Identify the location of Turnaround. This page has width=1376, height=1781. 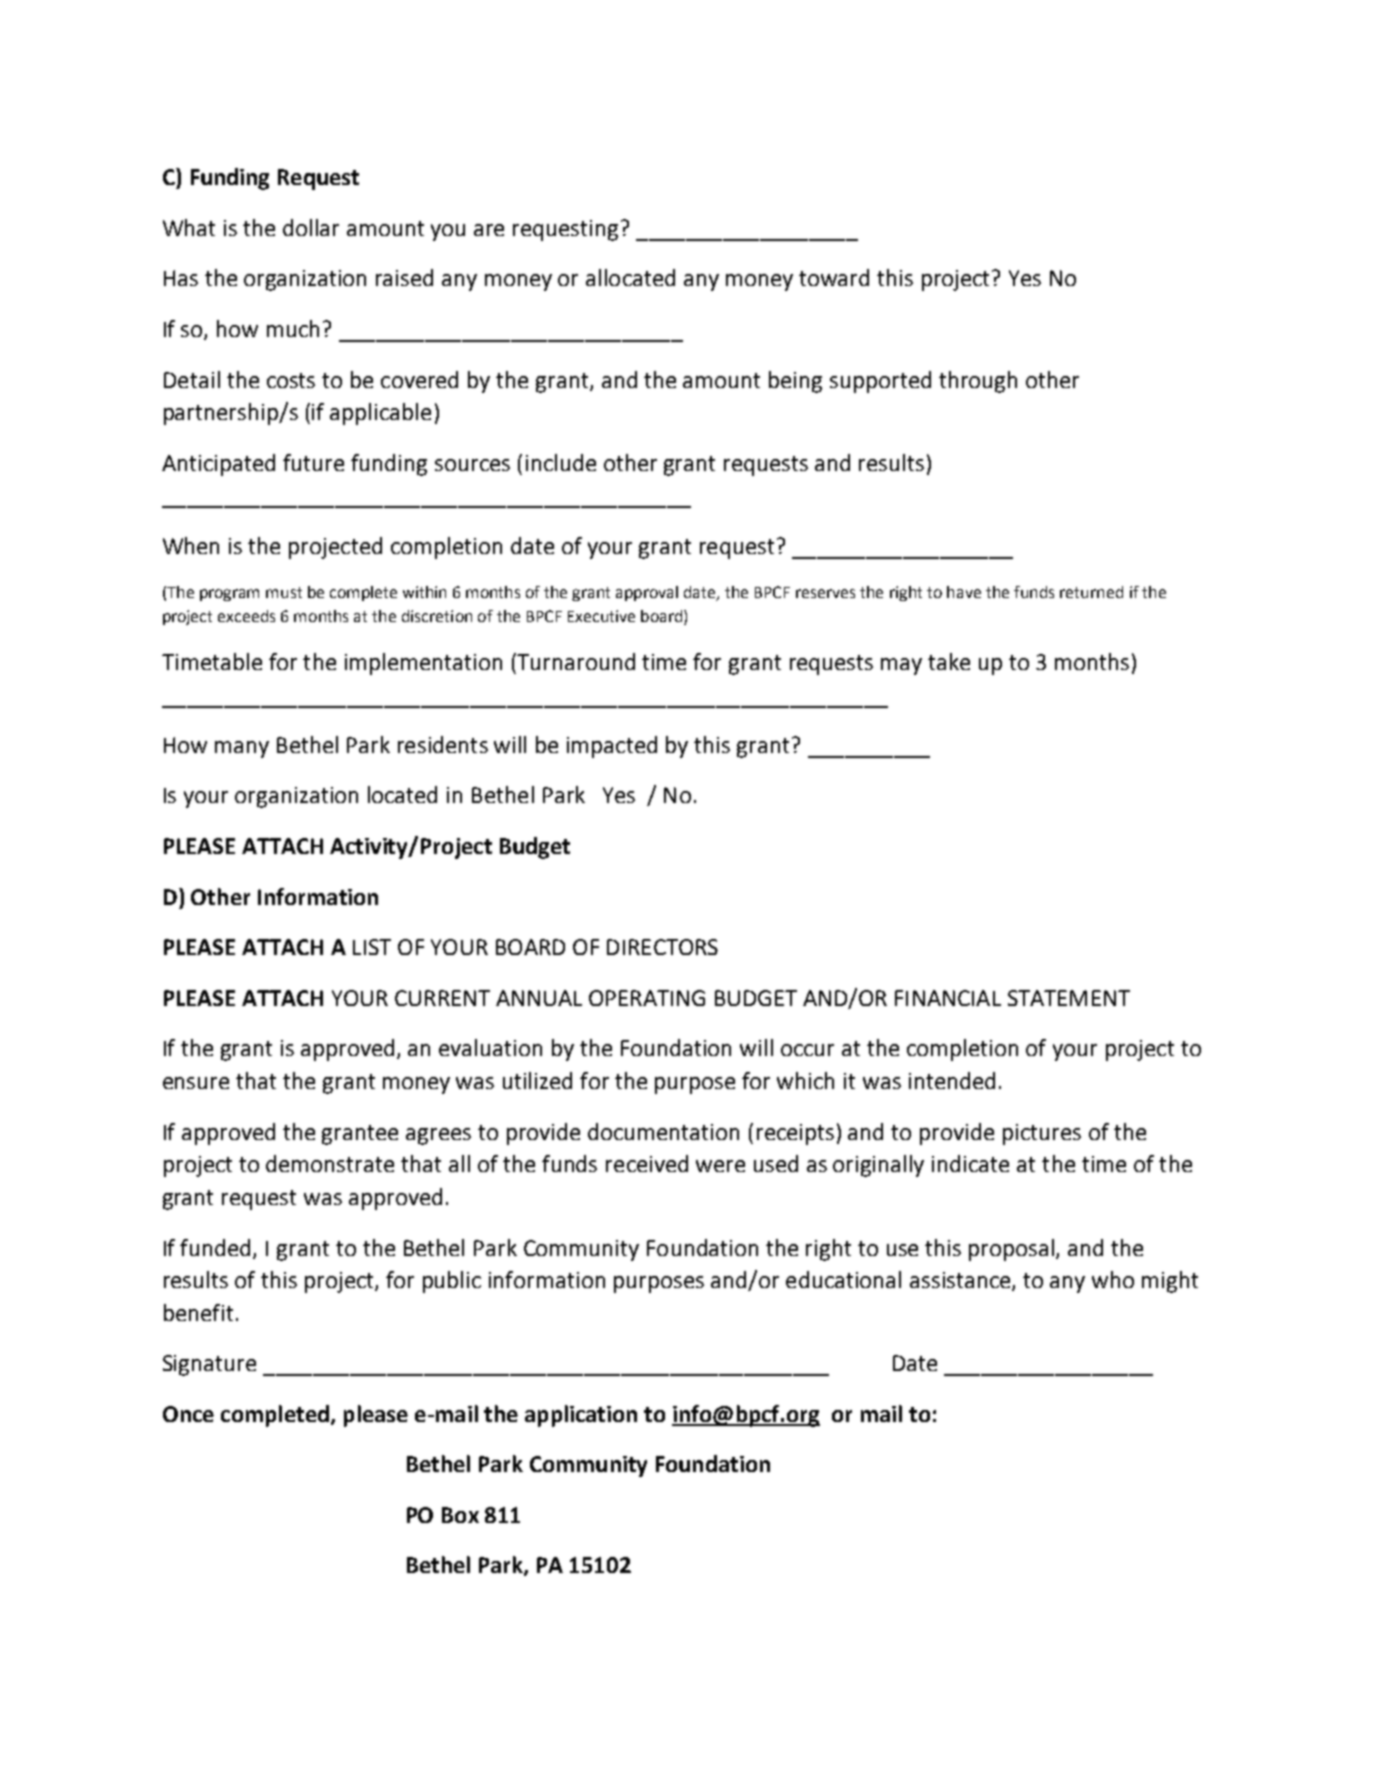
(575, 661).
